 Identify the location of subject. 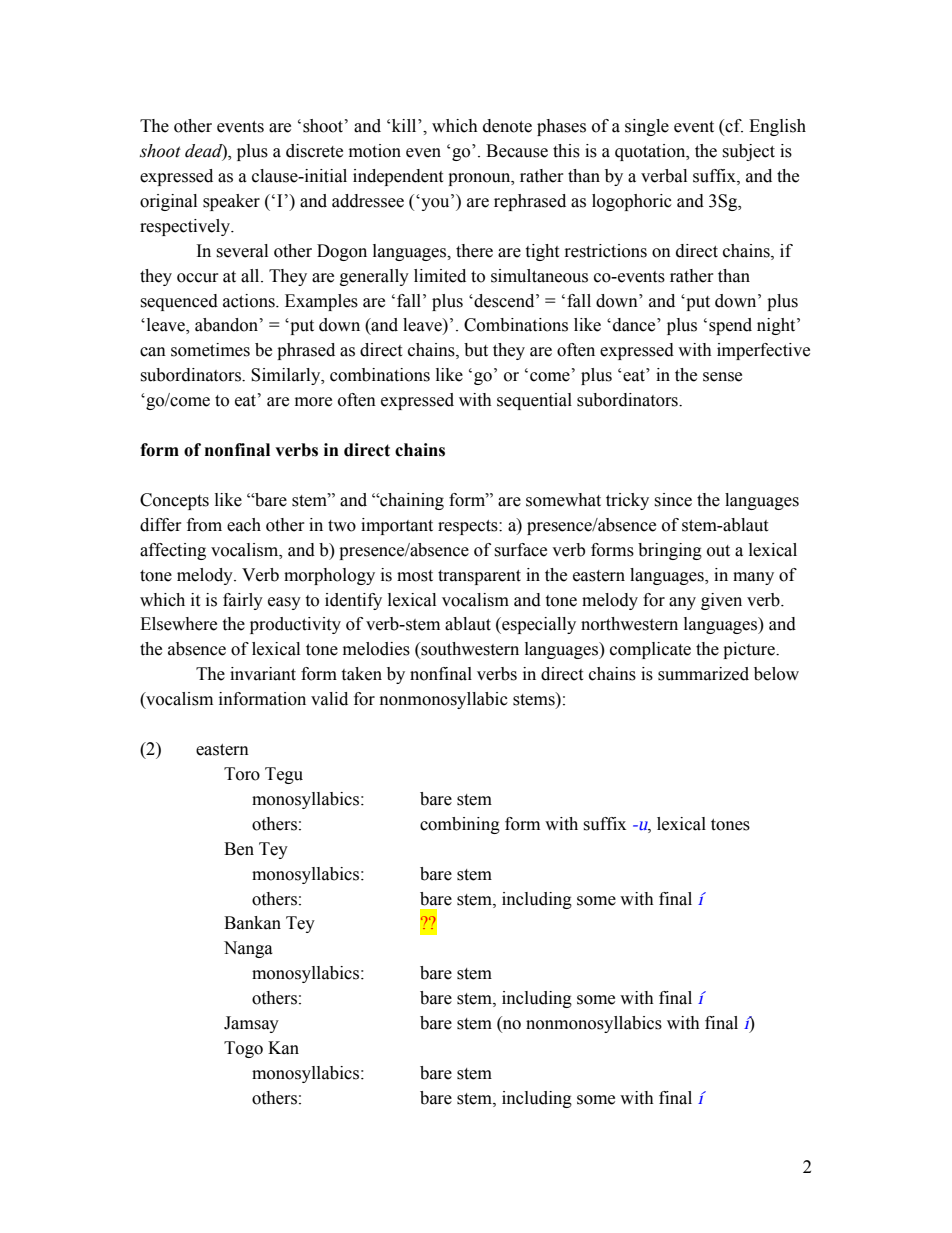
(748, 152).
